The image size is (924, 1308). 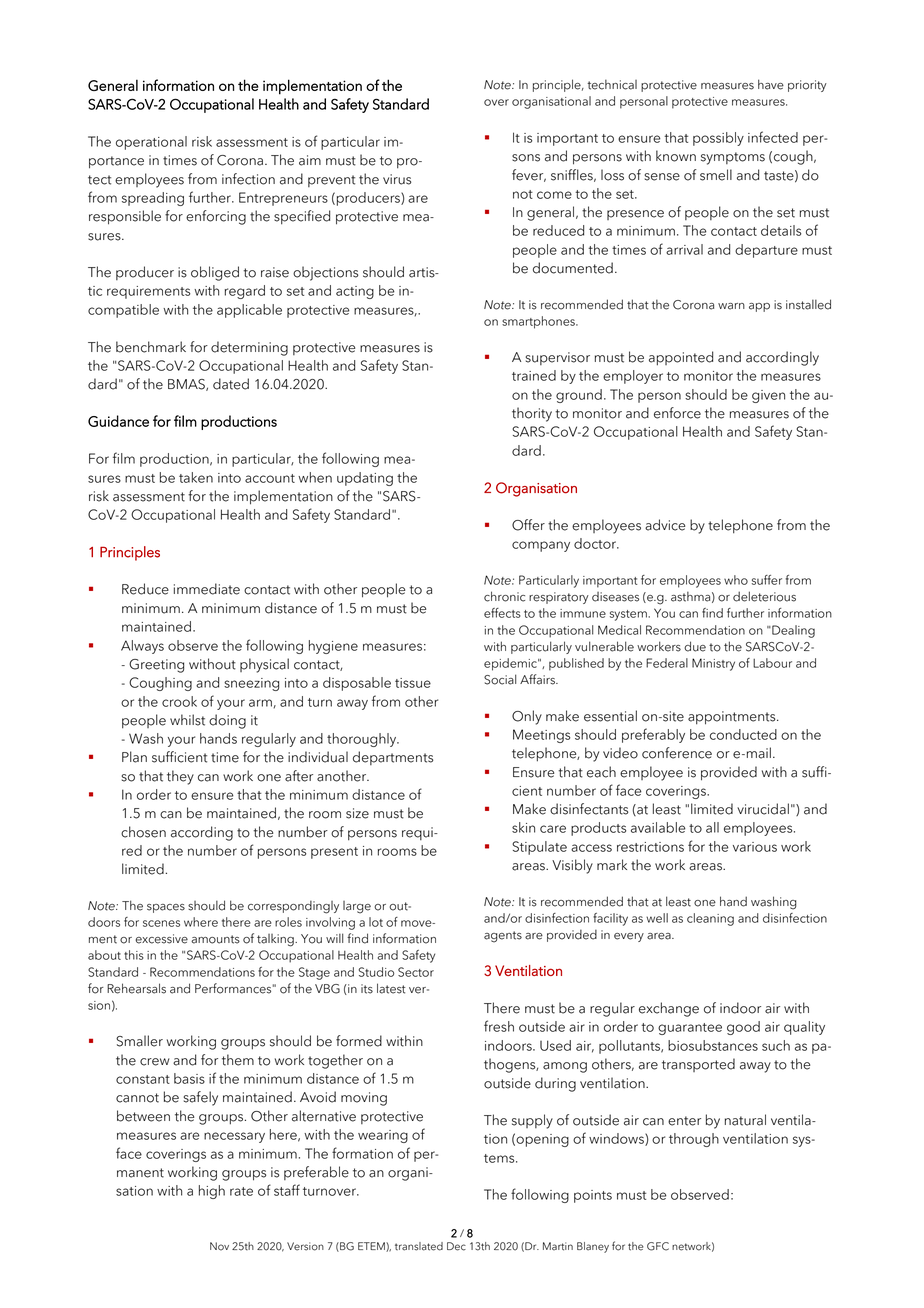 I want to click on given, so click(x=768, y=396).
